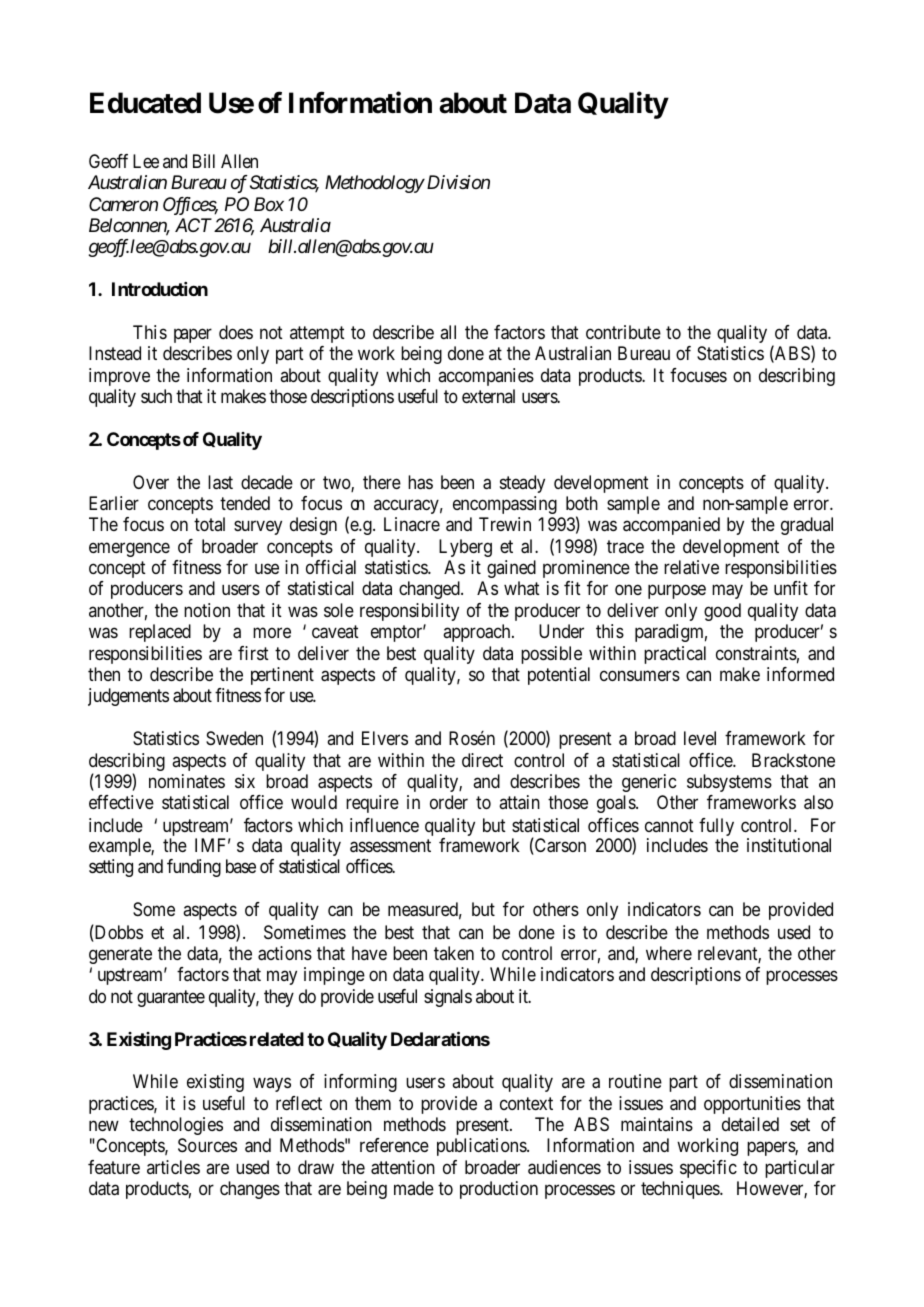 The image size is (924, 1307). What do you see at coordinates (482, 1147) in the screenshot?
I see `publications` at bounding box center [482, 1147].
